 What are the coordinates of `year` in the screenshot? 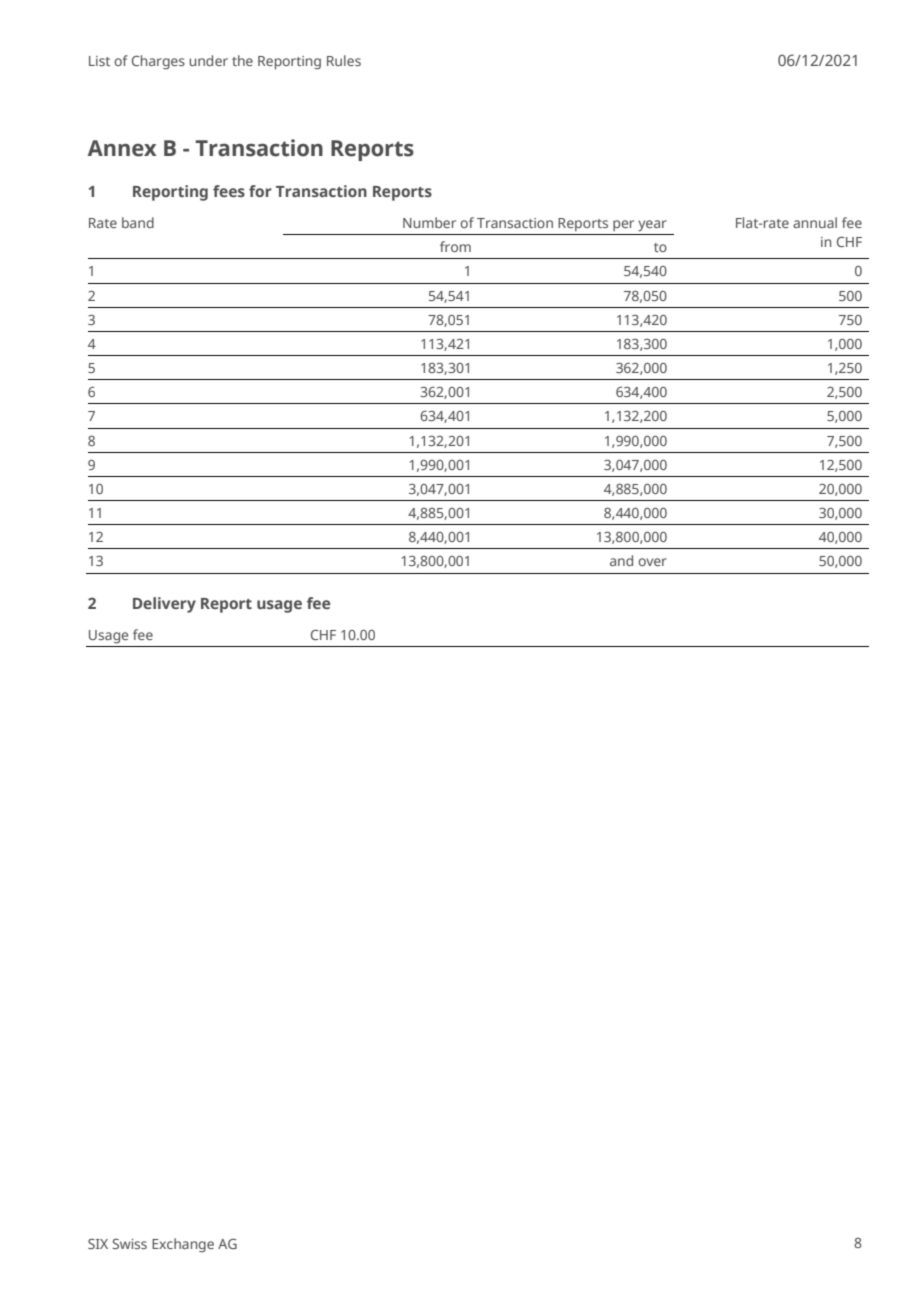 It's located at (652, 225).
